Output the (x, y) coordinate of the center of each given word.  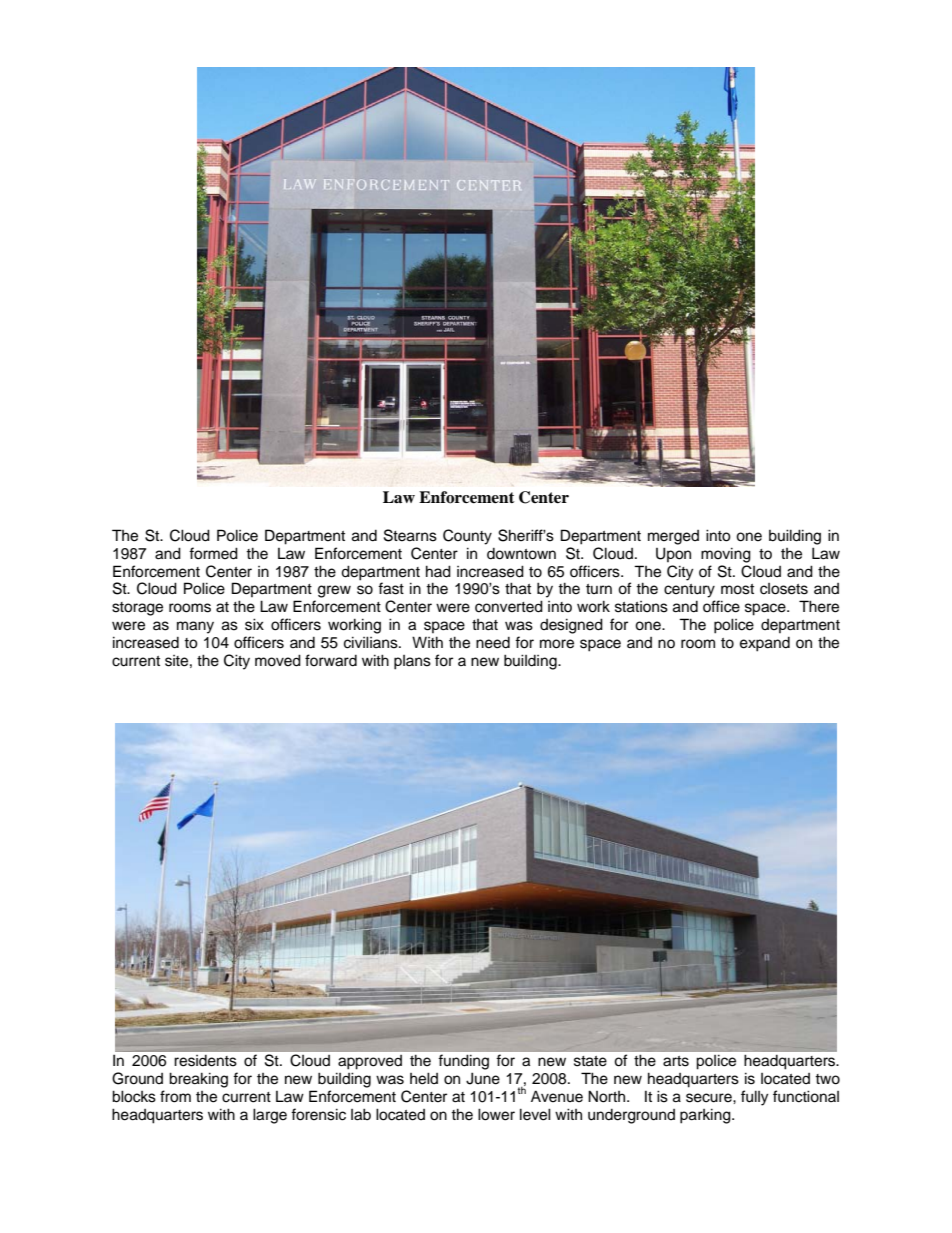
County (467, 537)
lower (496, 1114)
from (175, 1096)
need (493, 643)
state (590, 1061)
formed (213, 553)
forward (331, 660)
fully (754, 1098)
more (557, 644)
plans (412, 662)
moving (726, 555)
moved (278, 660)
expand (765, 644)
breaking (198, 1080)
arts (676, 1061)
